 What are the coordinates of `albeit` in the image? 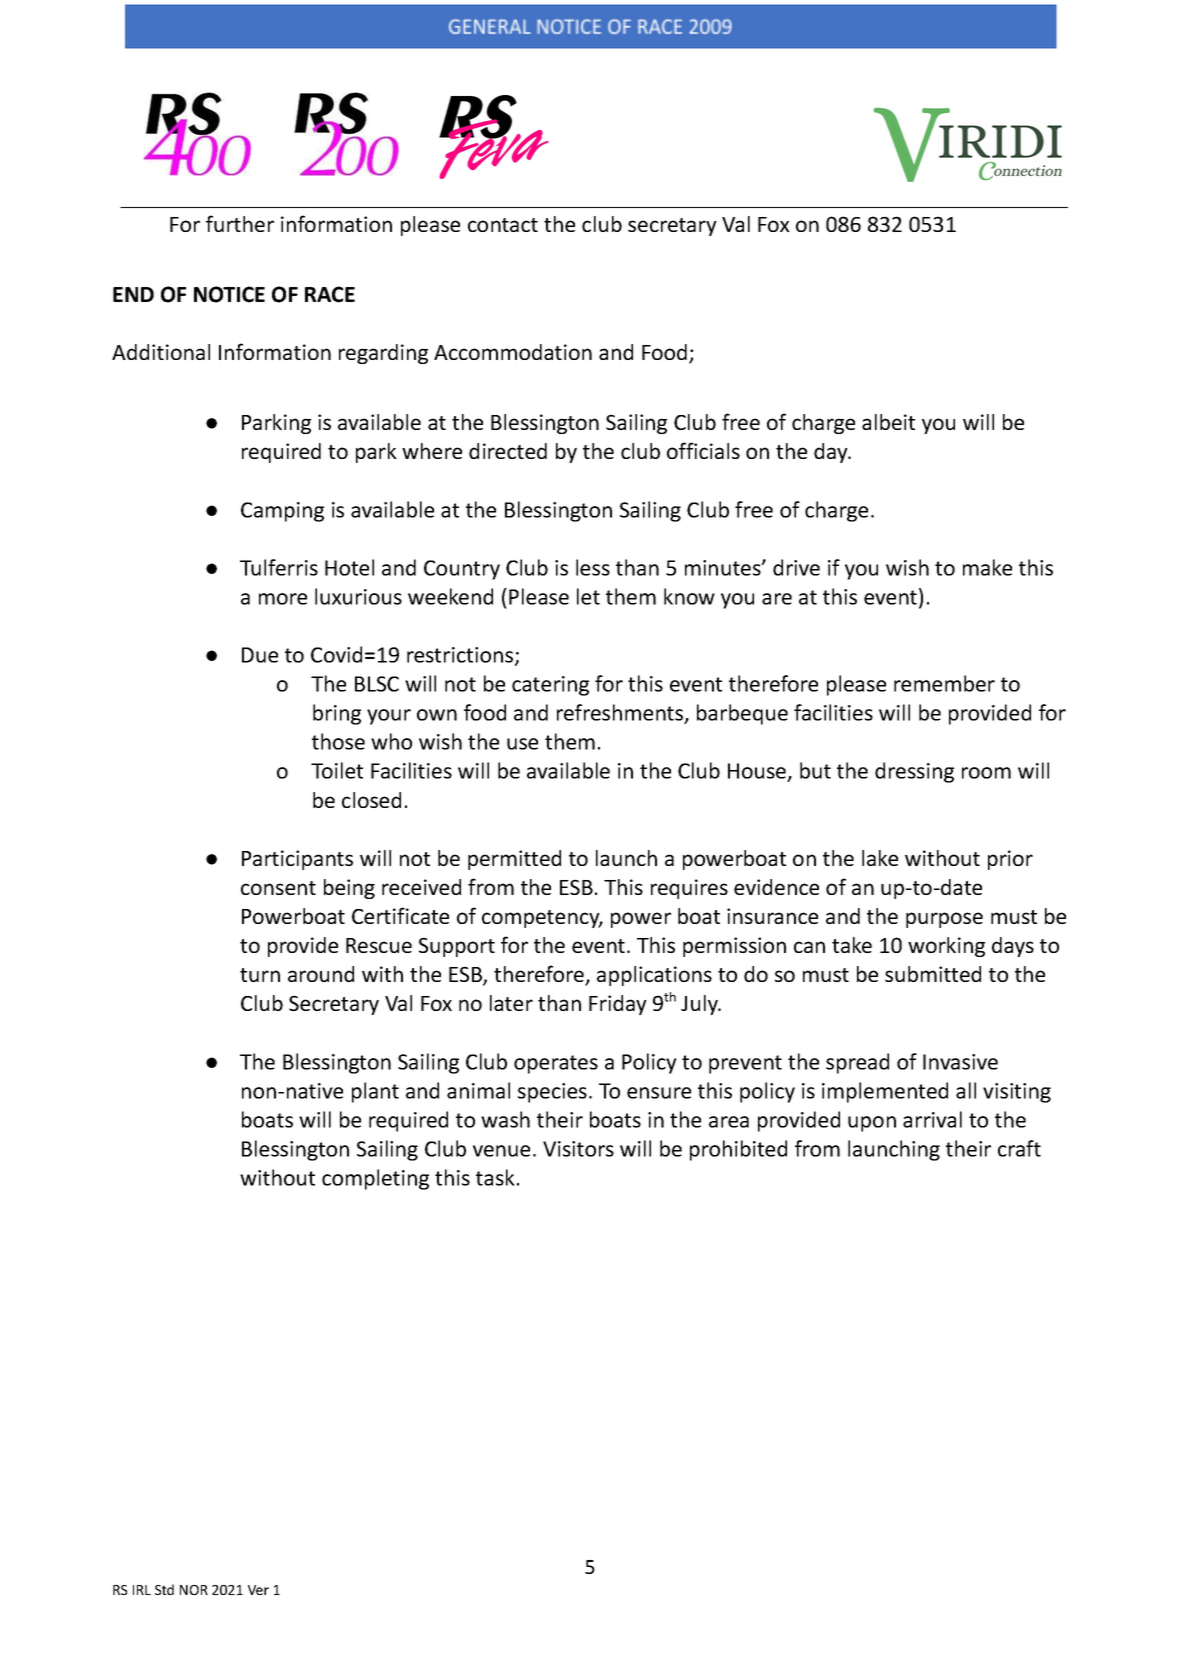 It's located at (888, 422).
